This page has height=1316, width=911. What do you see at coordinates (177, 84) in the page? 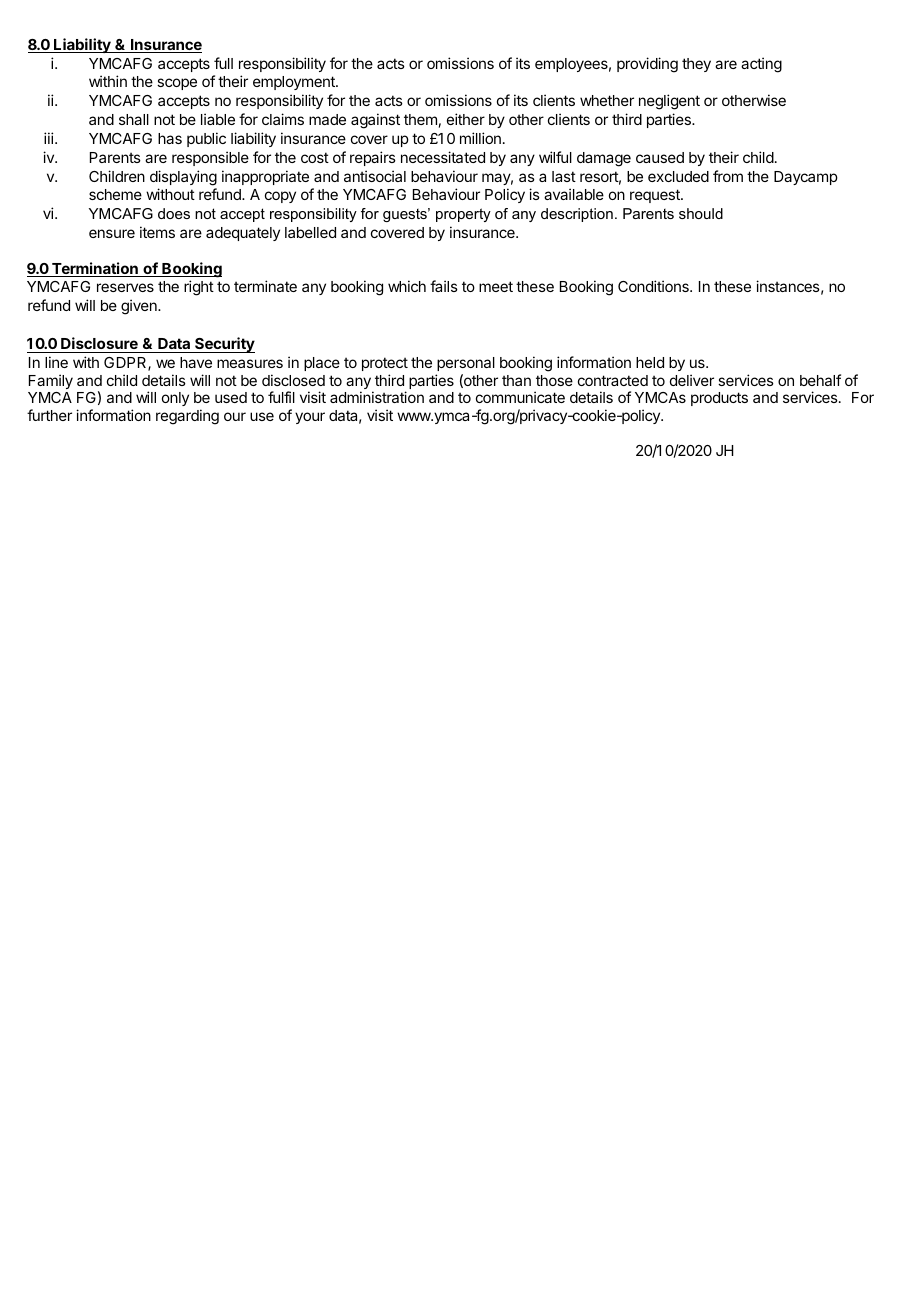
I see `scope` at bounding box center [177, 84].
